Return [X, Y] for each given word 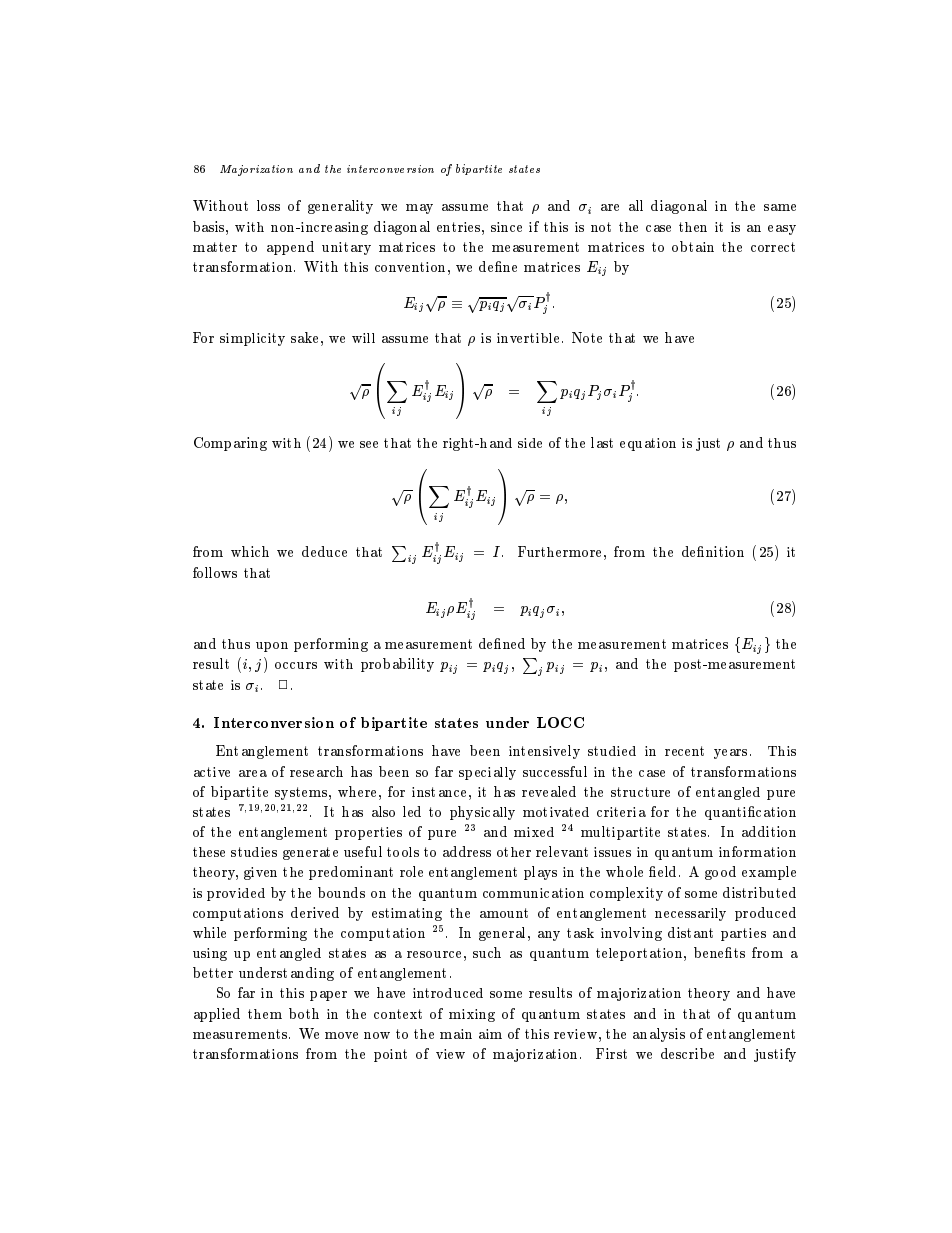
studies [254, 852]
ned [514, 643]
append [290, 248]
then [693, 227]
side [530, 443]
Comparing [230, 444]
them [265, 1014]
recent [684, 751]
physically [482, 813]
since [506, 227]
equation [648, 444]
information [757, 851]
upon [272, 647]
